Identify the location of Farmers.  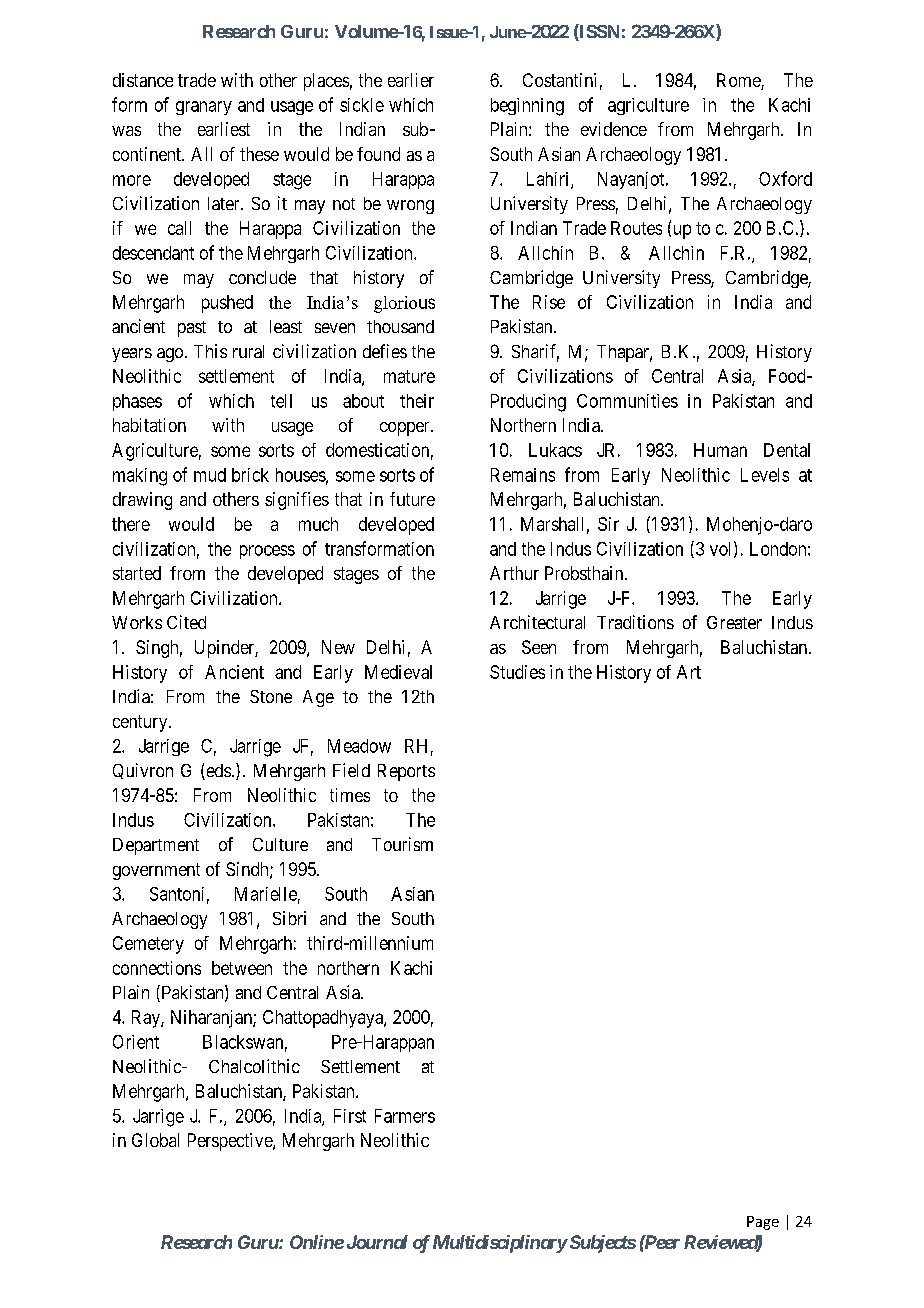
(405, 1116).
